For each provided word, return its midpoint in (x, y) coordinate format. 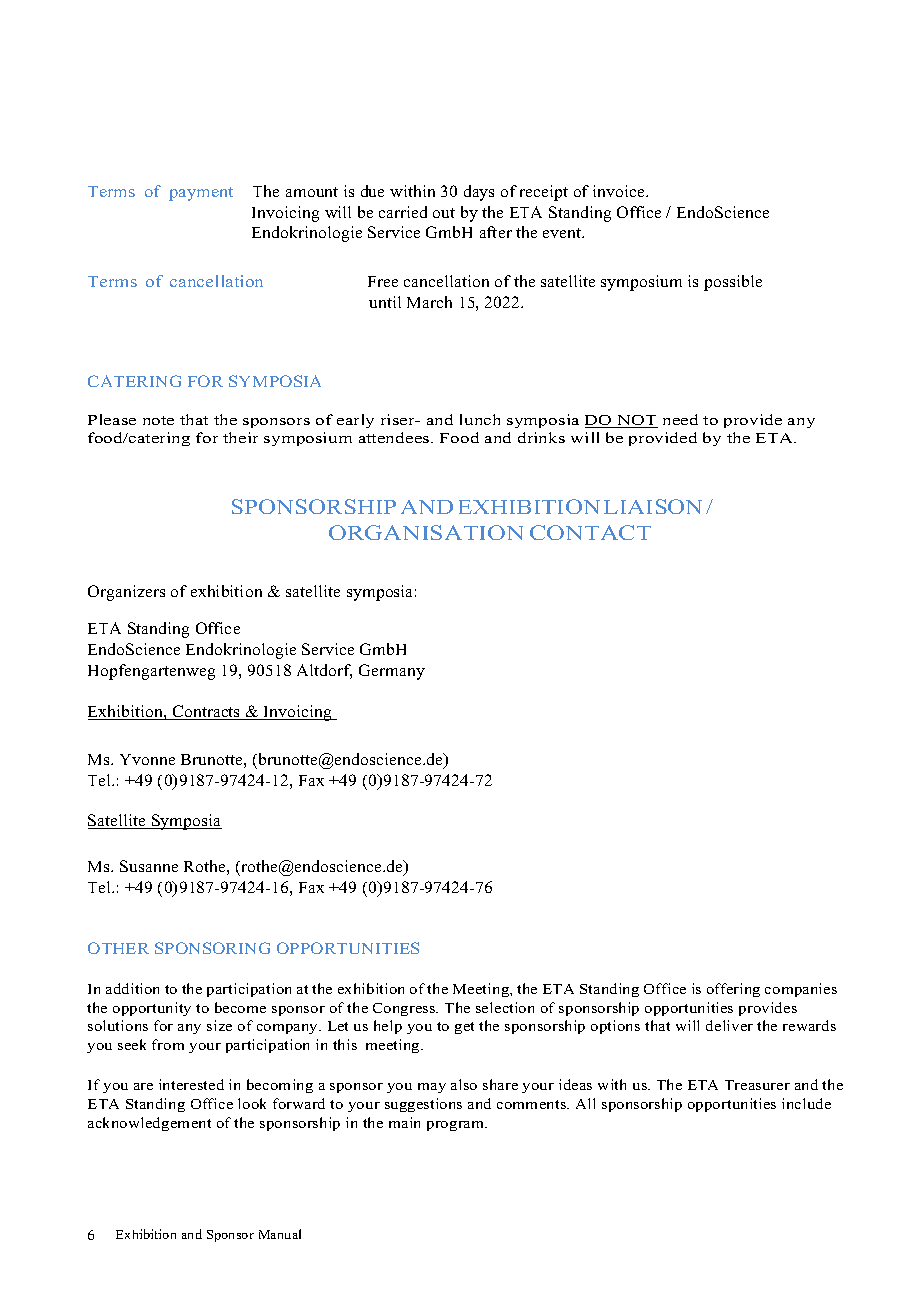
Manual (280, 1234)
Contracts (206, 712)
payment (201, 194)
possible (733, 283)
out (444, 213)
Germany (392, 672)
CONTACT (590, 532)
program (456, 1126)
